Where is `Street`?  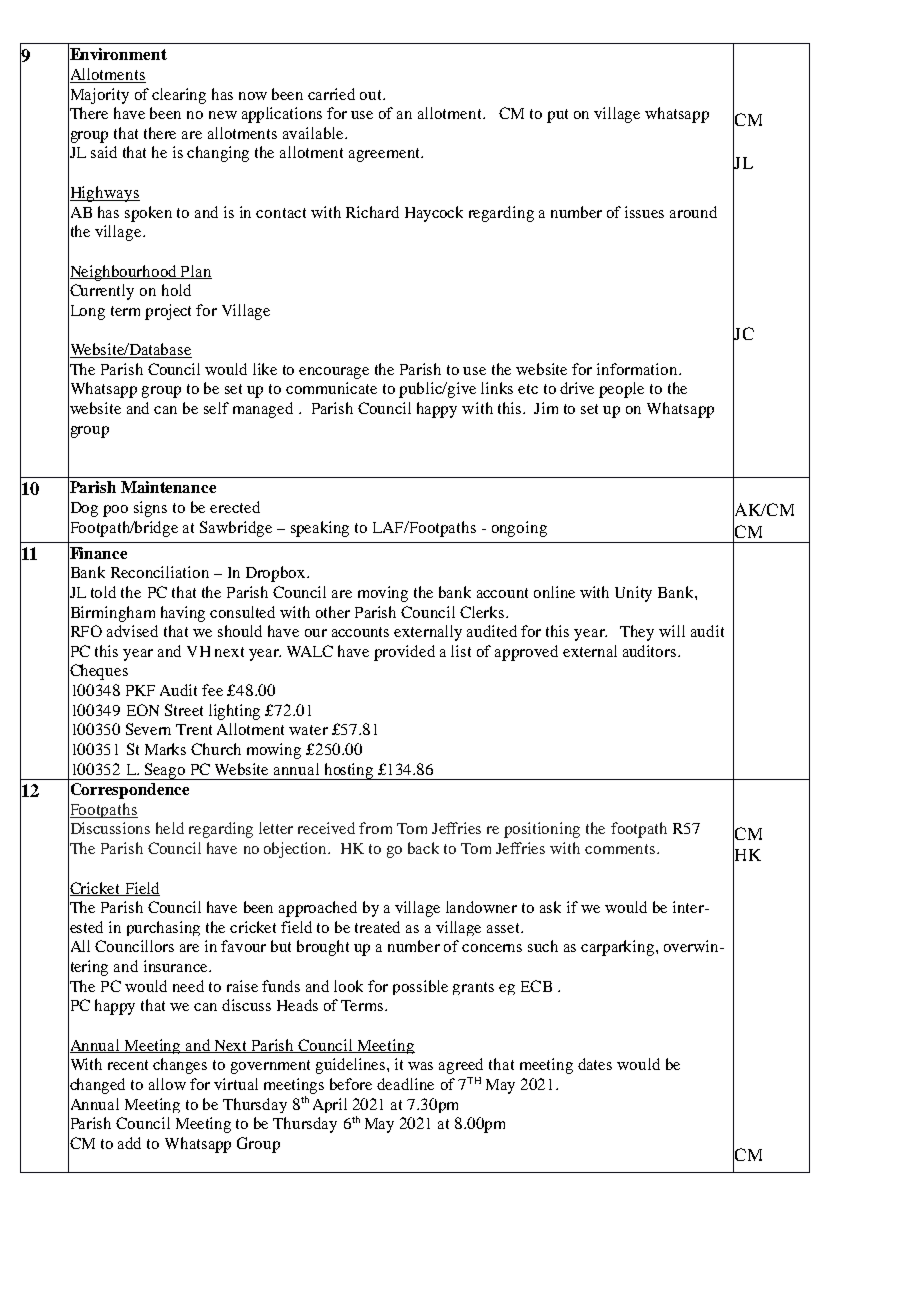 Street is located at coordinates (184, 710).
